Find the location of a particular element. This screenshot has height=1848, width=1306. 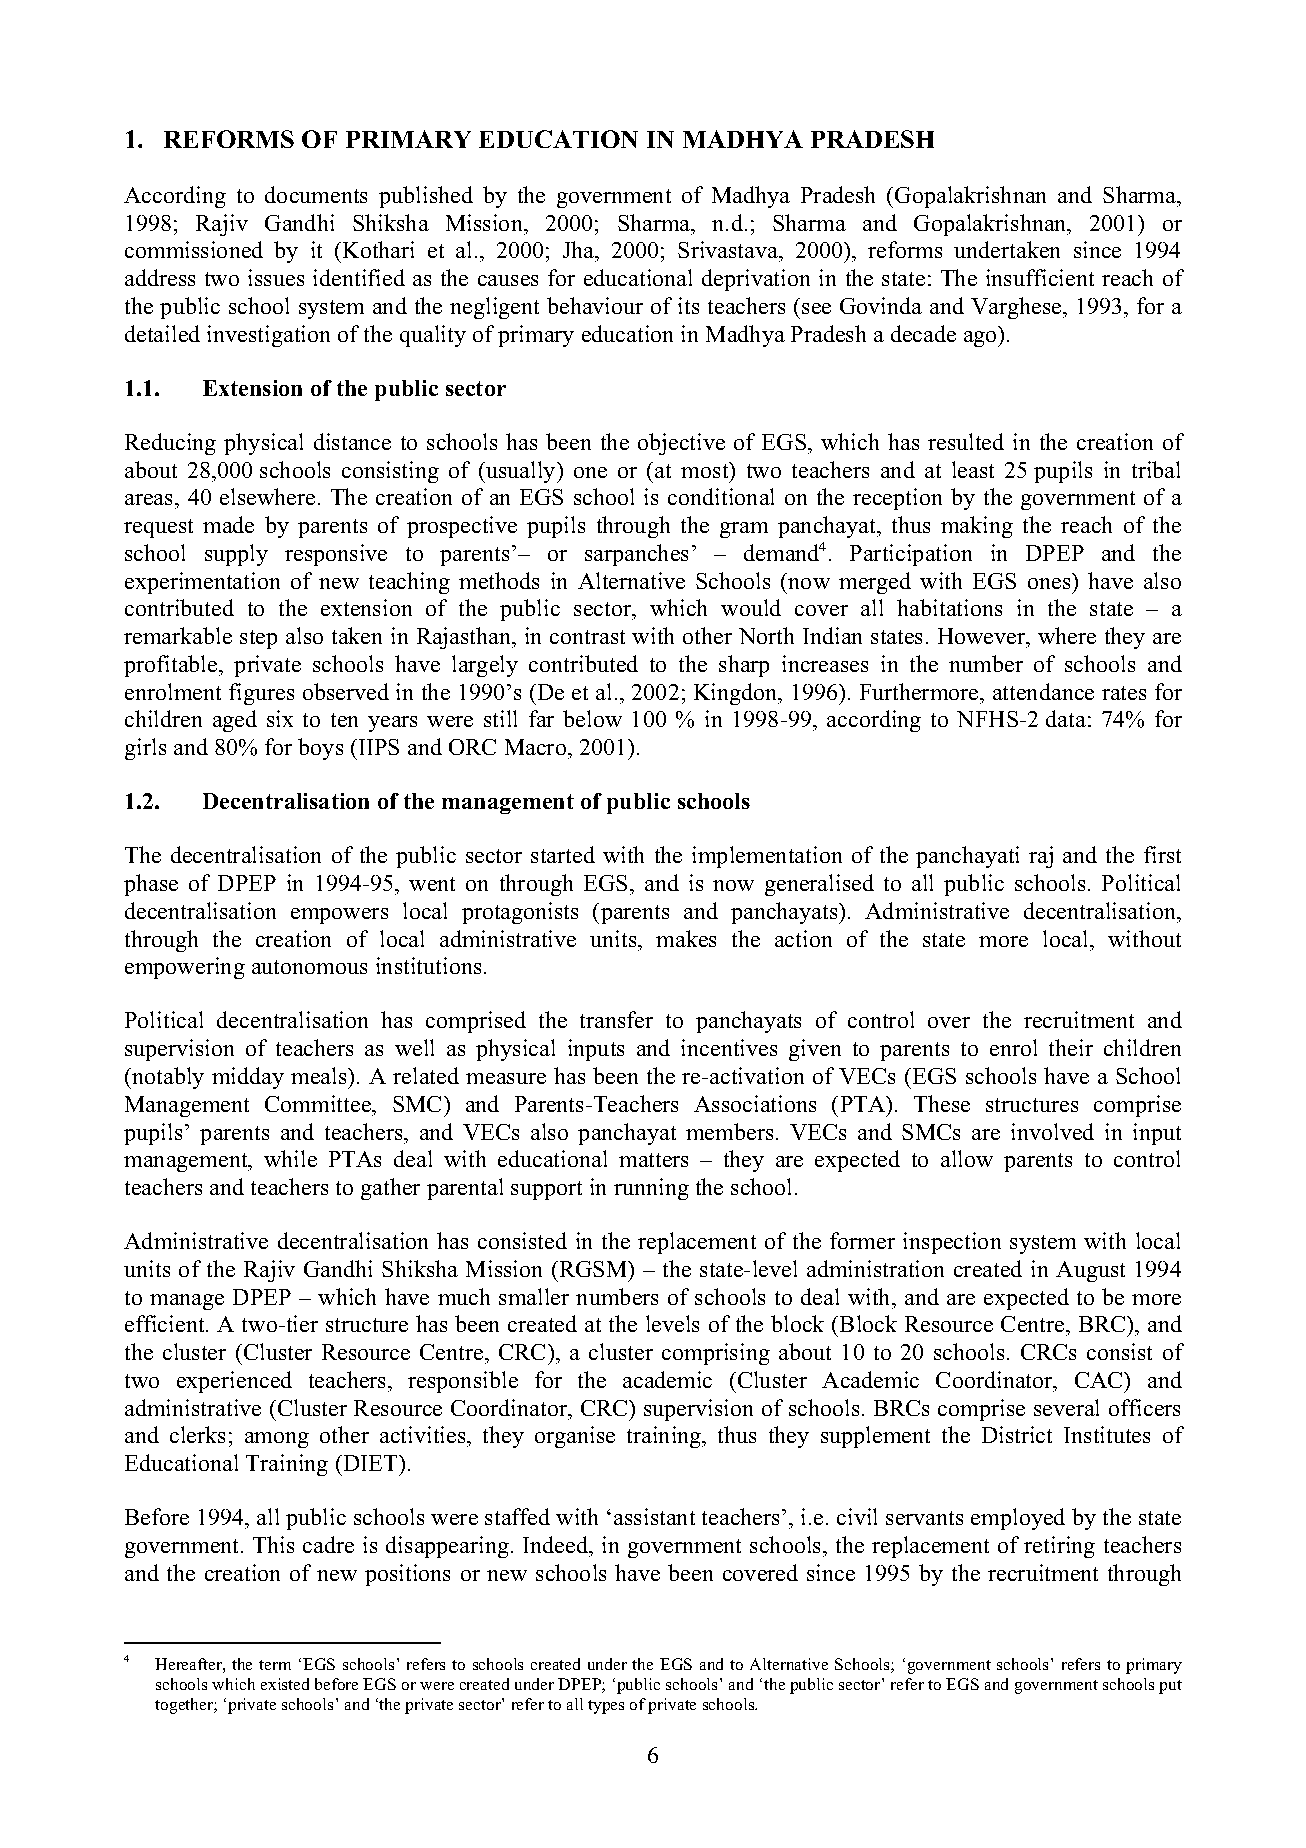

Jha is located at coordinates (580, 251).
